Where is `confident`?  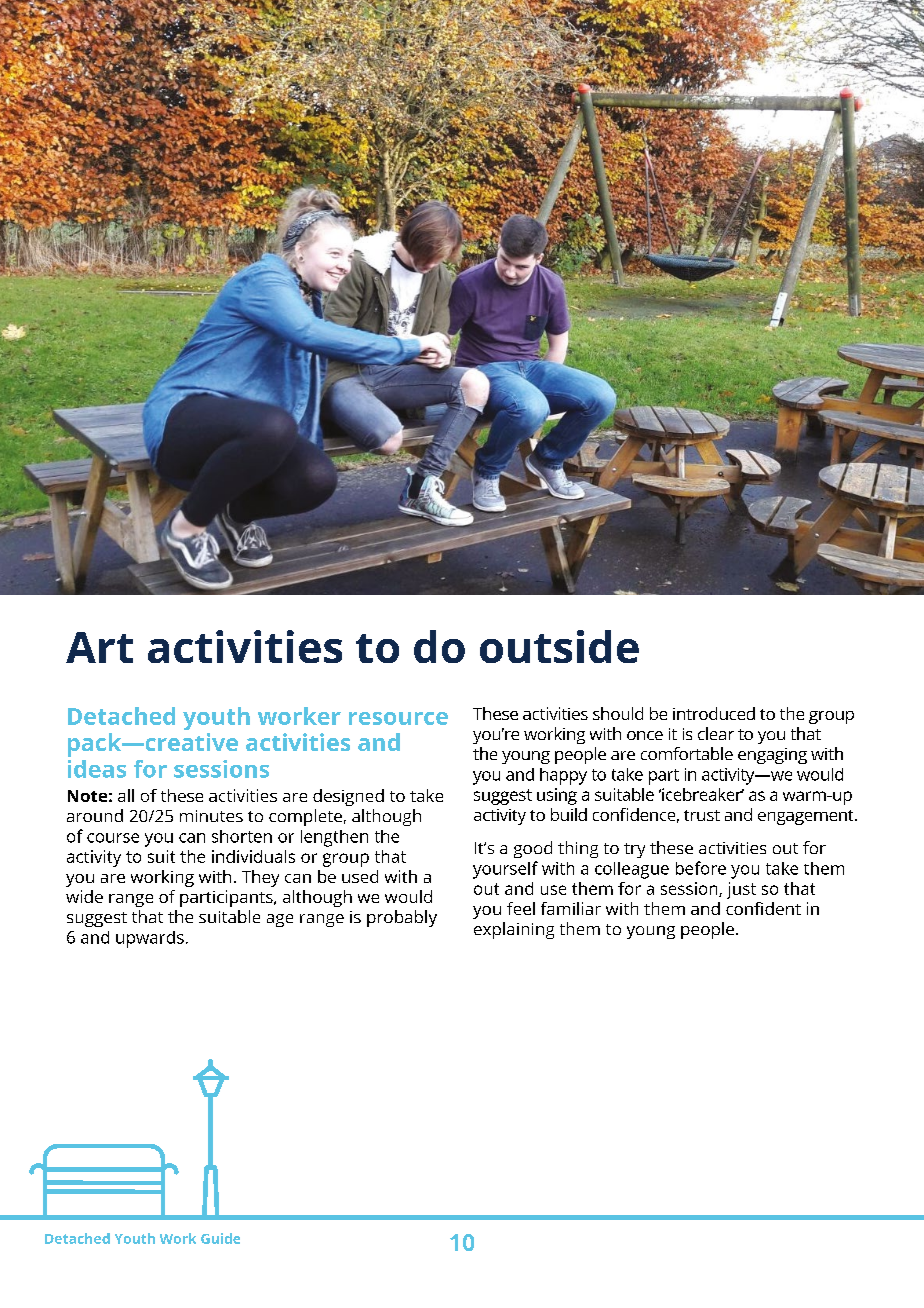
confident is located at coordinates (763, 908).
